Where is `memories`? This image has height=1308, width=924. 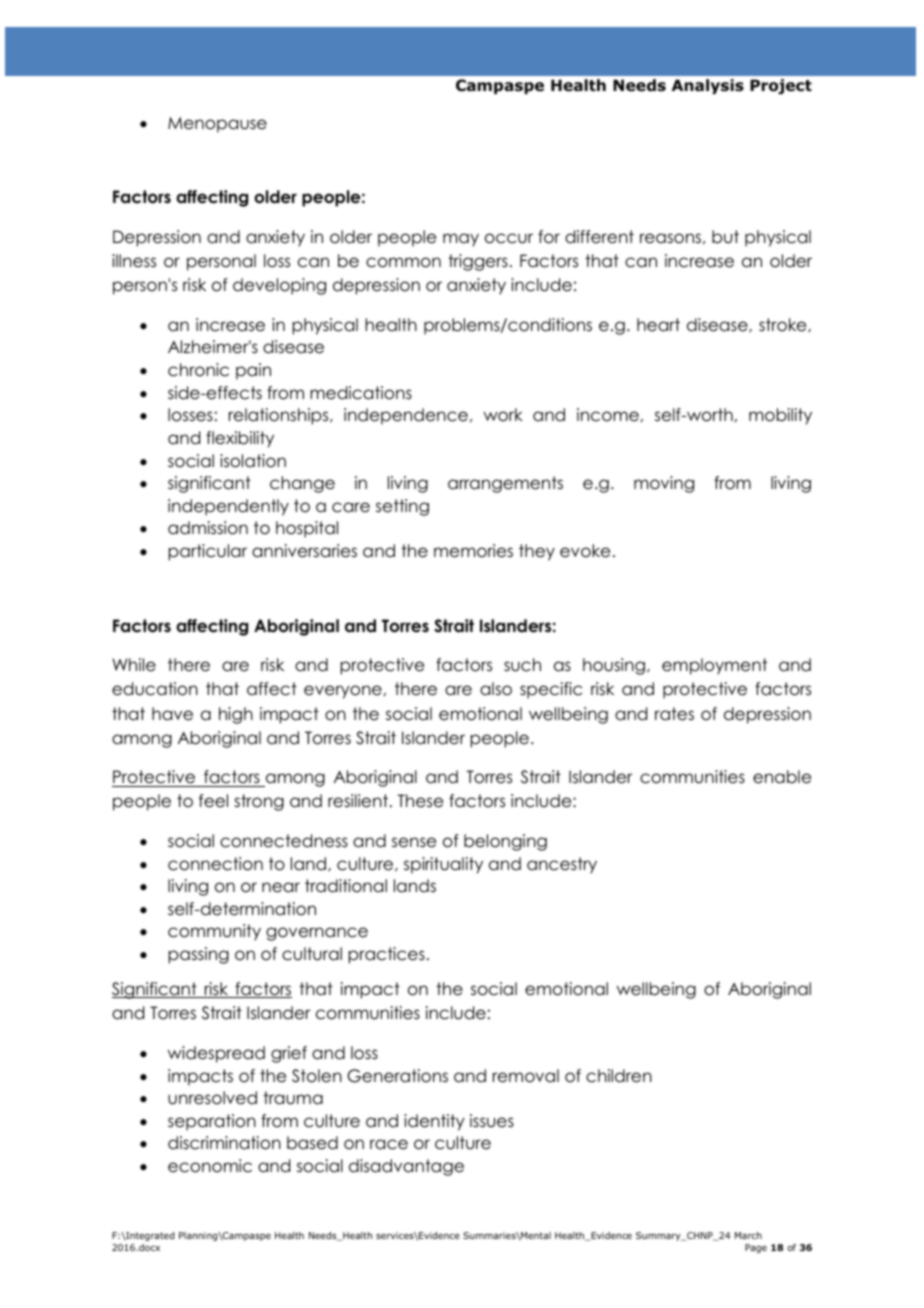 memories is located at coordinates (473, 551).
